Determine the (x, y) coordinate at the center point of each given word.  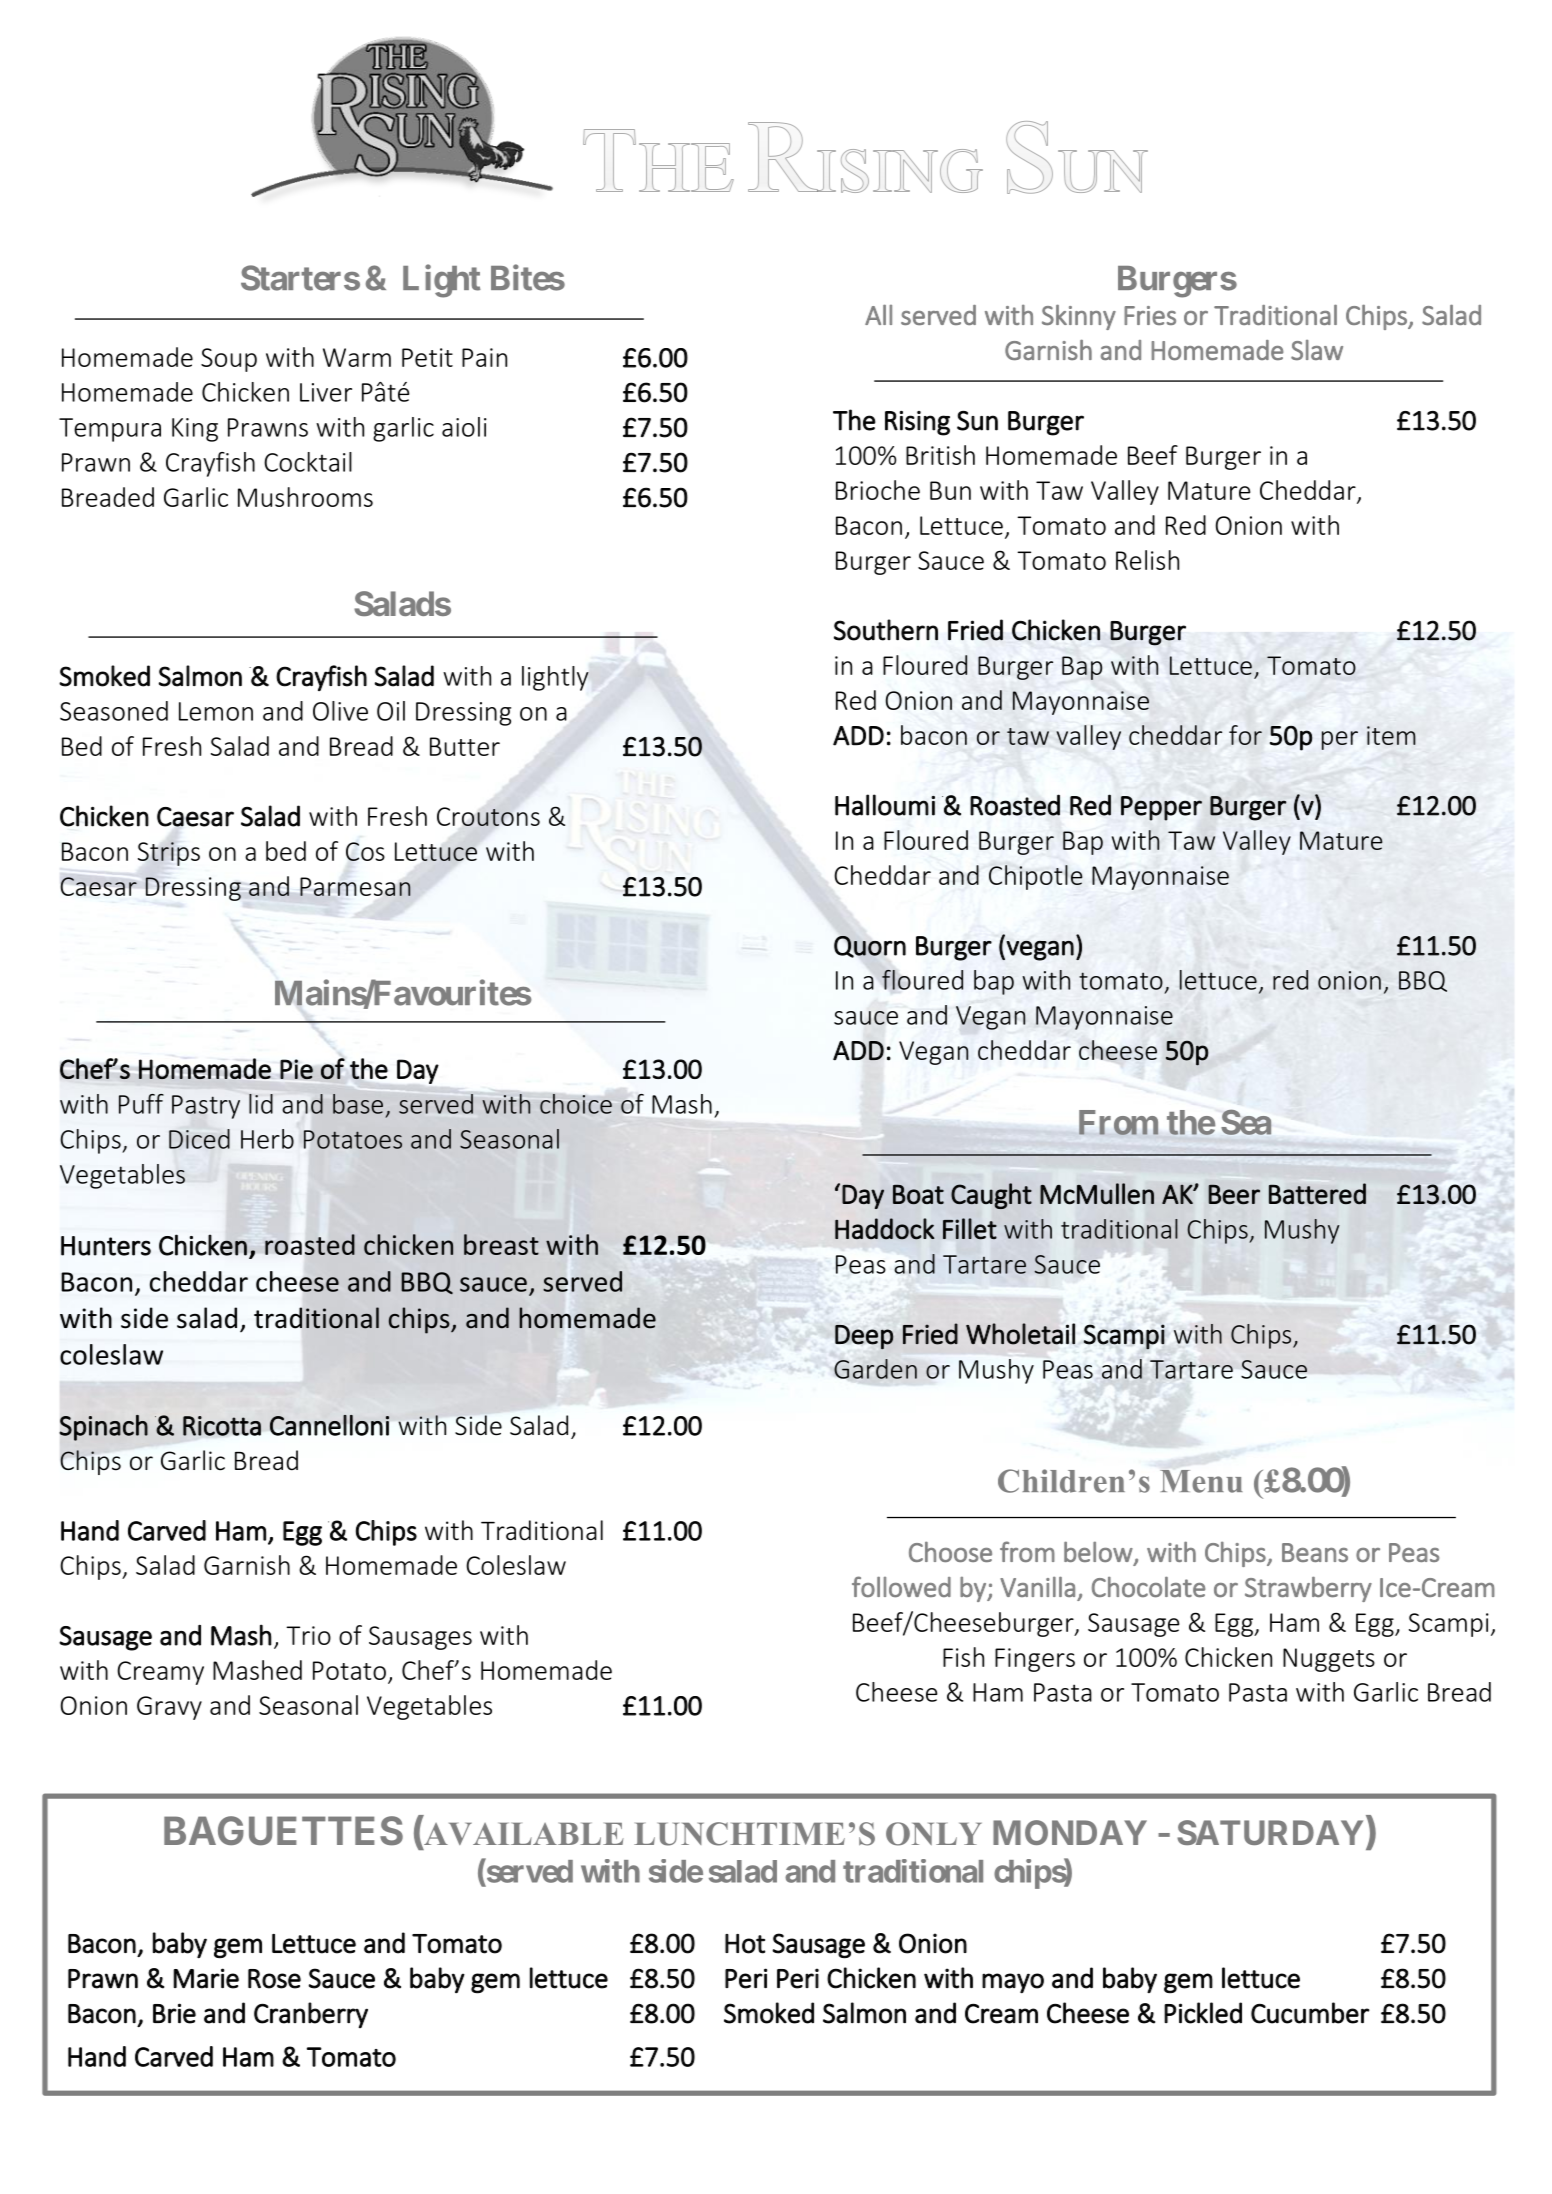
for (1245, 735)
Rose (274, 1979)
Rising (917, 423)
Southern (886, 630)
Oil (391, 711)
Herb (267, 1139)
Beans (1315, 1552)
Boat (918, 1194)
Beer (1234, 1194)
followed (901, 1586)
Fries (1150, 315)
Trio (308, 1635)
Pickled (1203, 2013)
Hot (745, 1944)
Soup (229, 360)
